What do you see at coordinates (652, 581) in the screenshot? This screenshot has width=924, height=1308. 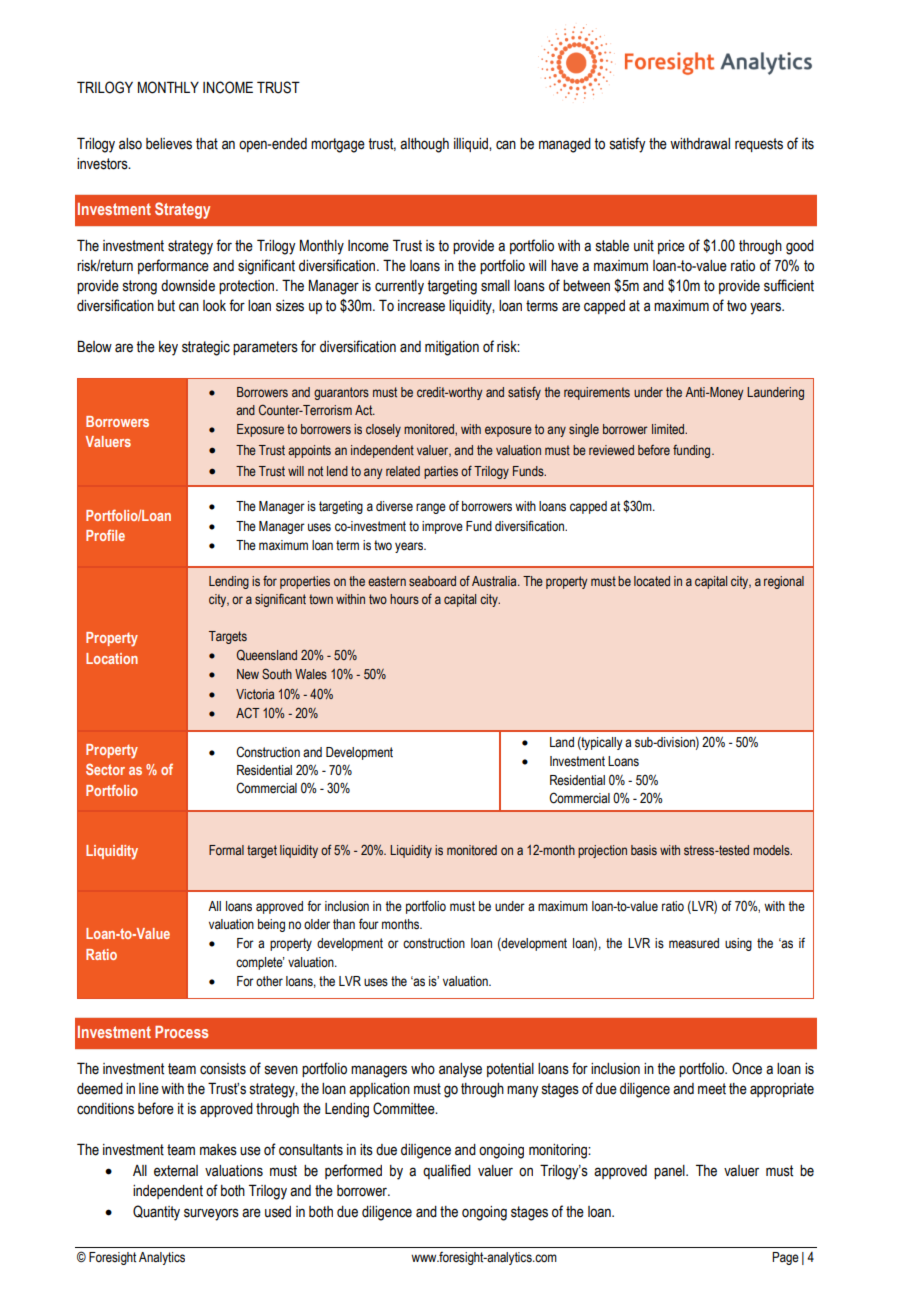 I see `located` at bounding box center [652, 581].
